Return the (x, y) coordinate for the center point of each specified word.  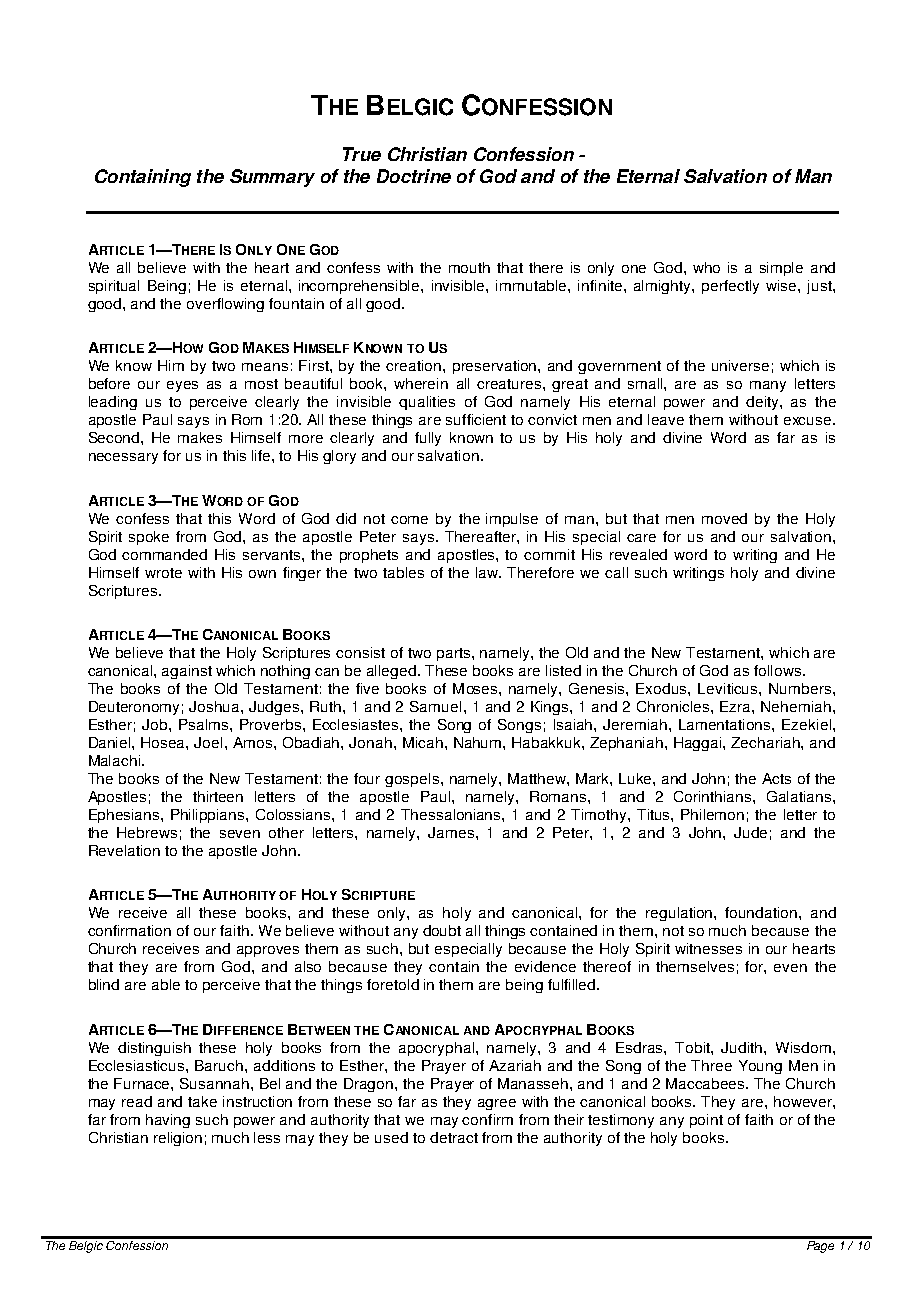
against (187, 672)
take (202, 1101)
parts (455, 654)
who (706, 267)
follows (779, 670)
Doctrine (414, 176)
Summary (272, 178)
